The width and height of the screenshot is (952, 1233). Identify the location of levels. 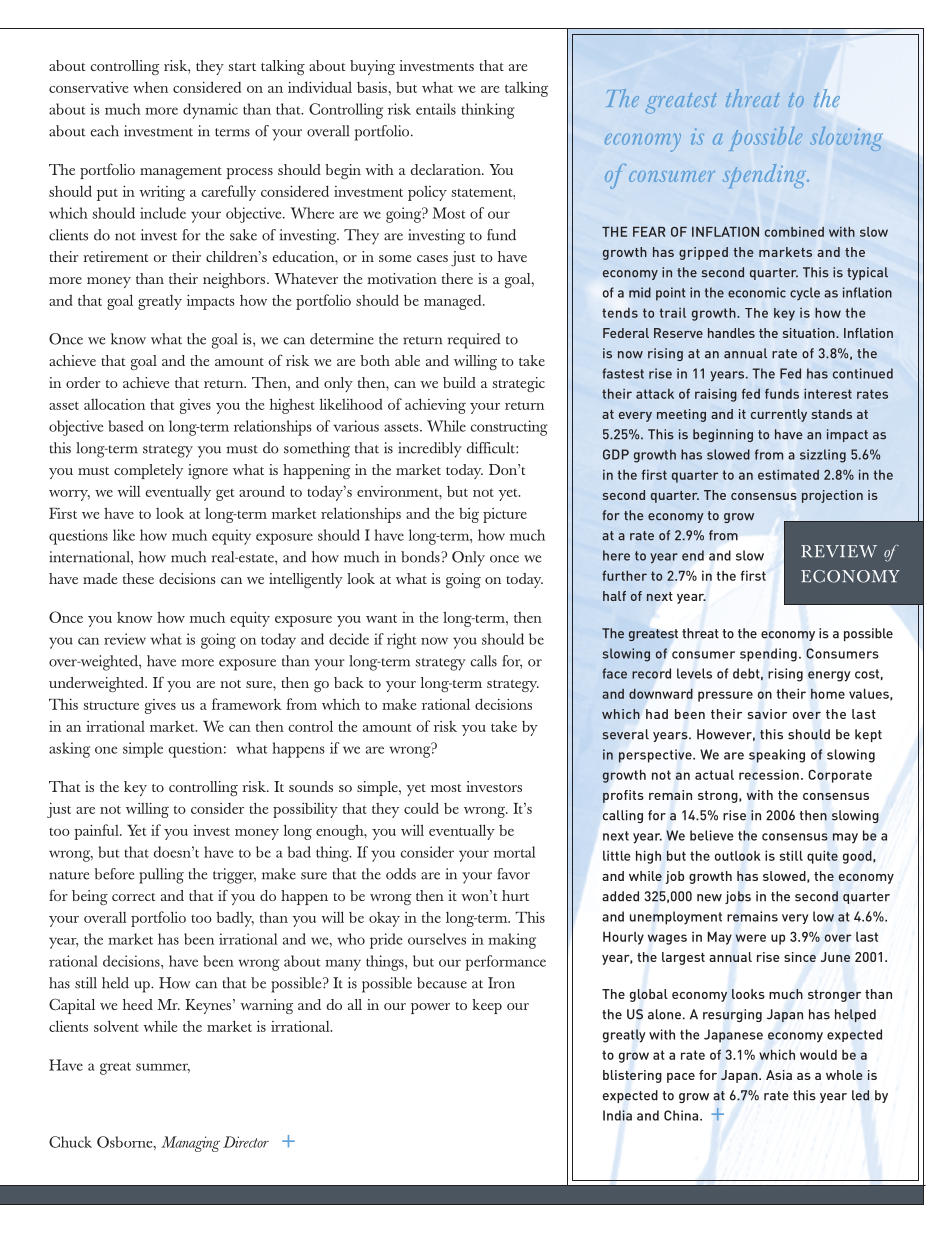
(694, 673).
